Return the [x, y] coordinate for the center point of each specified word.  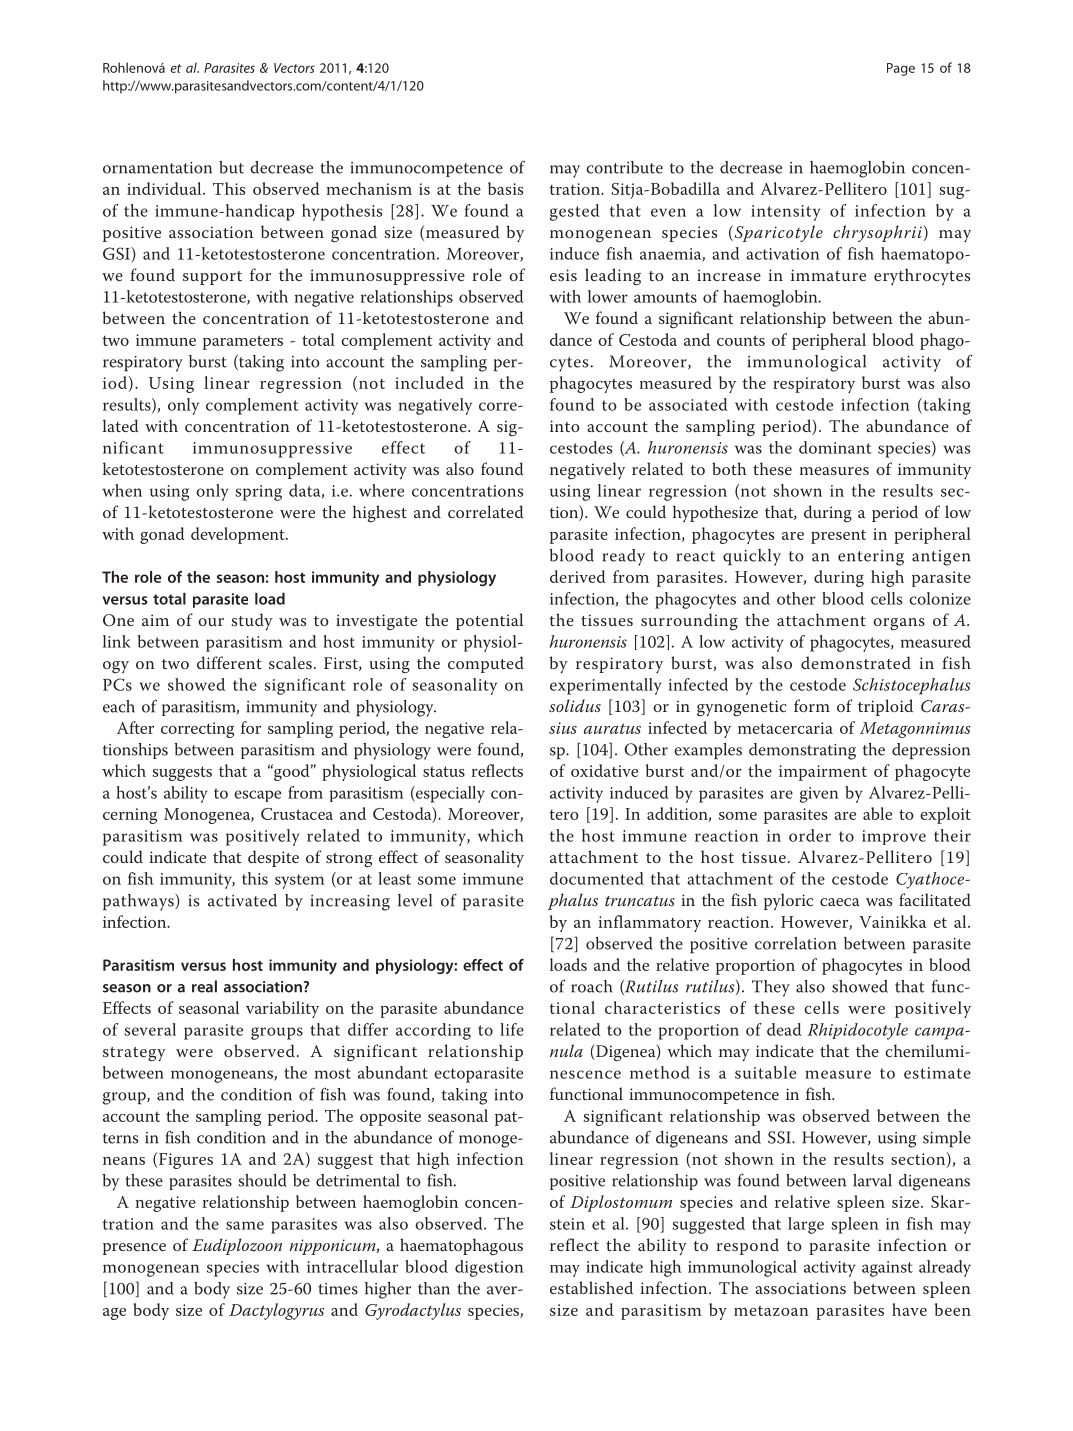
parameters [243, 342]
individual [165, 188]
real [204, 986]
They [771, 988]
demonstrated [856, 662]
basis [505, 188]
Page [901, 69]
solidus [575, 705]
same [245, 1225]
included [429, 382]
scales [290, 662]
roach [591, 986]
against [887, 1269]
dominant [835, 447]
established [591, 1287]
